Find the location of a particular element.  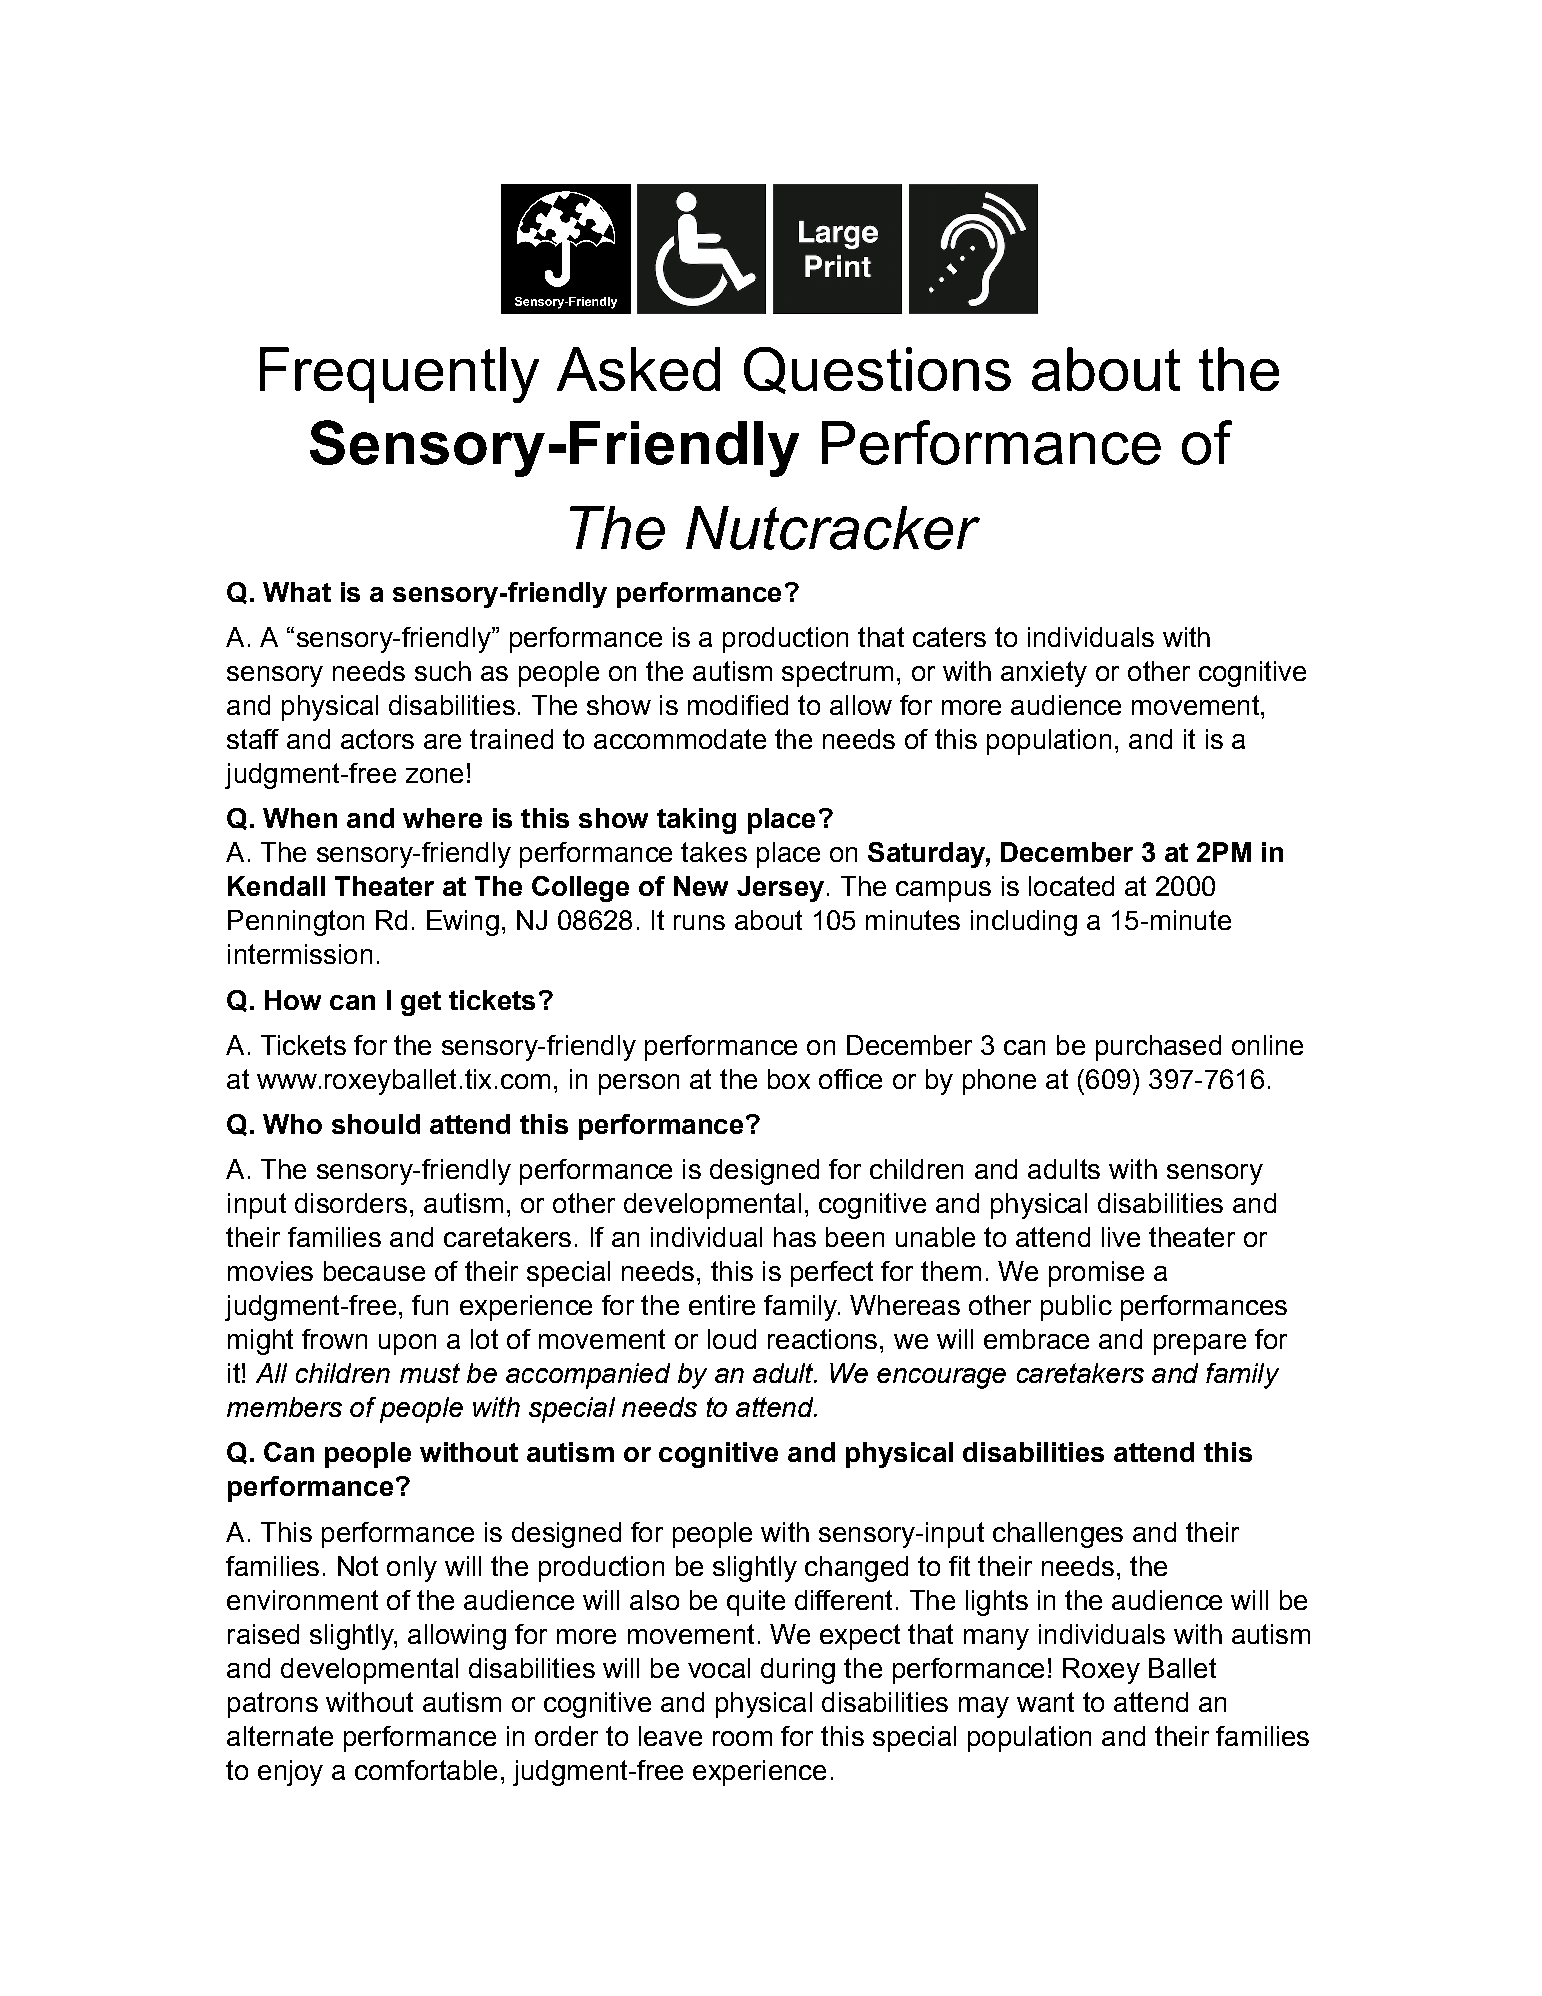

Frequently is located at coordinates (399, 375).
